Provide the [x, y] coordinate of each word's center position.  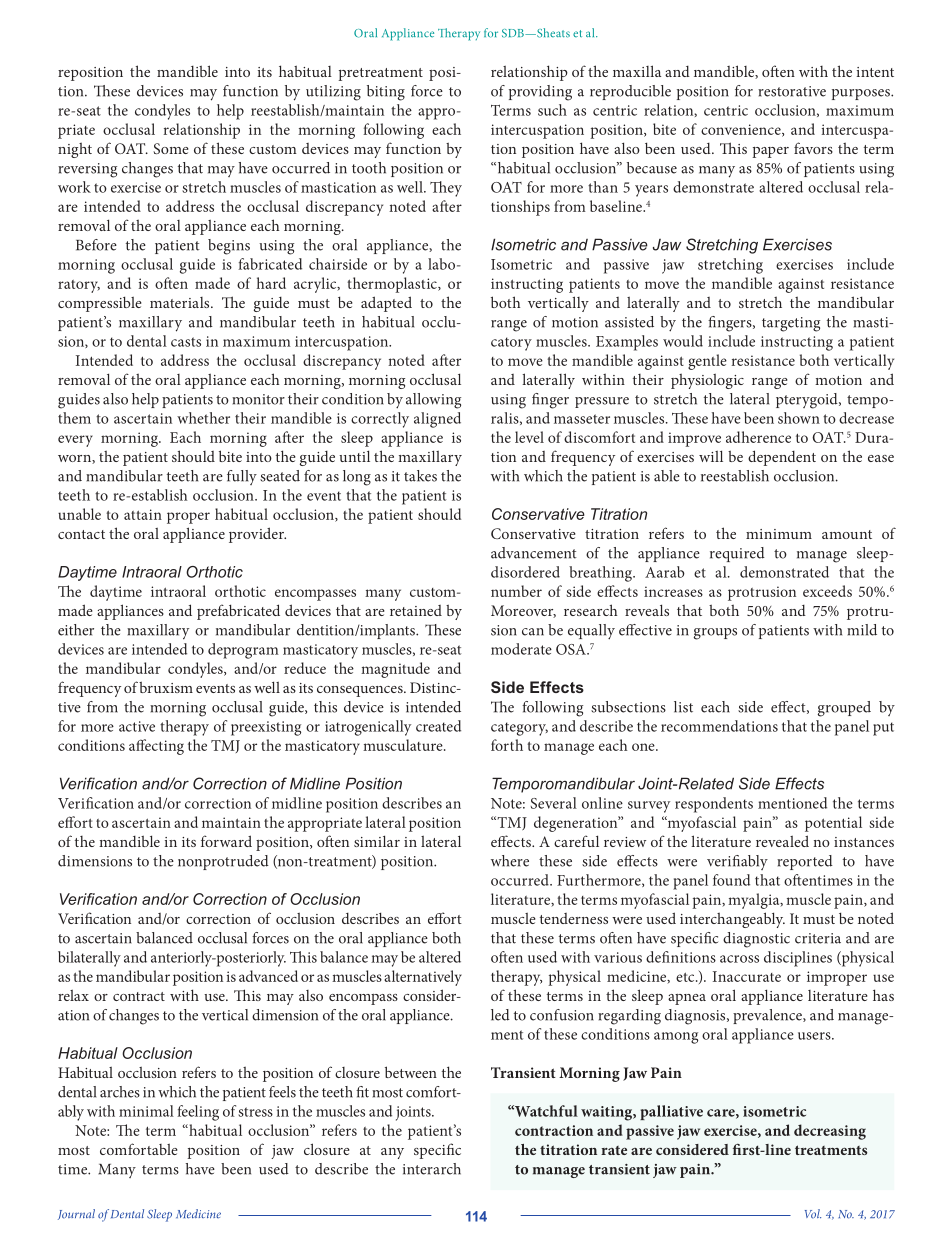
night [75, 150]
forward [226, 841]
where [510, 861]
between [411, 1072]
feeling [198, 1113]
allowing [433, 401]
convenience [742, 130]
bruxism [166, 687]
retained [416, 610]
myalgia [755, 901]
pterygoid [808, 401]
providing [540, 93]
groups [715, 634]
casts [186, 342]
